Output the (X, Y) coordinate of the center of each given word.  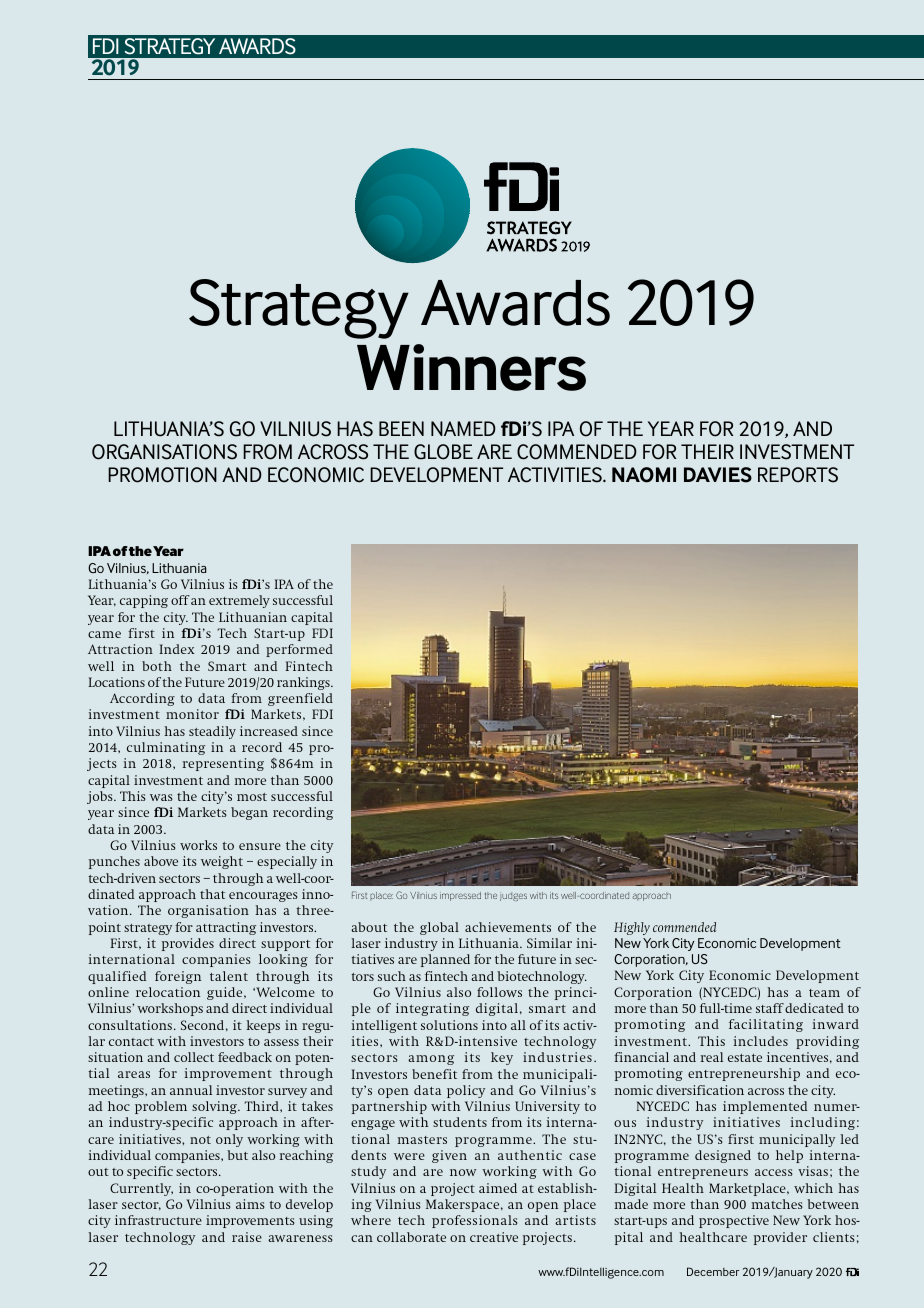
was (161, 797)
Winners (471, 367)
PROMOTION (162, 475)
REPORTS (798, 475)
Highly (632, 928)
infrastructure (158, 1220)
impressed (460, 896)
